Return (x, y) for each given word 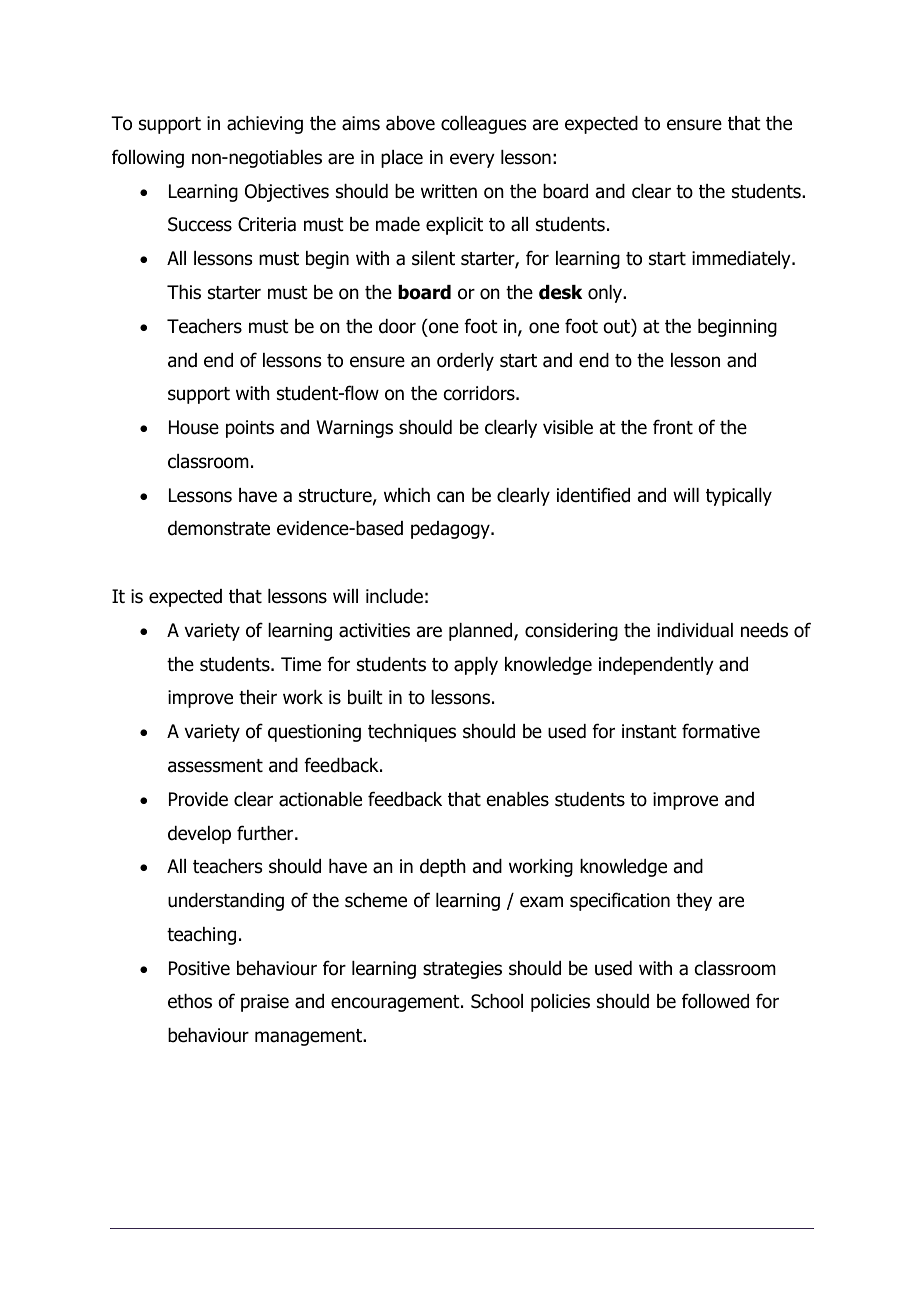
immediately (742, 260)
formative (721, 731)
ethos (190, 1001)
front (673, 427)
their (258, 697)
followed (715, 1001)
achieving (265, 125)
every (472, 160)
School (497, 1001)
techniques (412, 733)
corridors (480, 393)
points (250, 429)
